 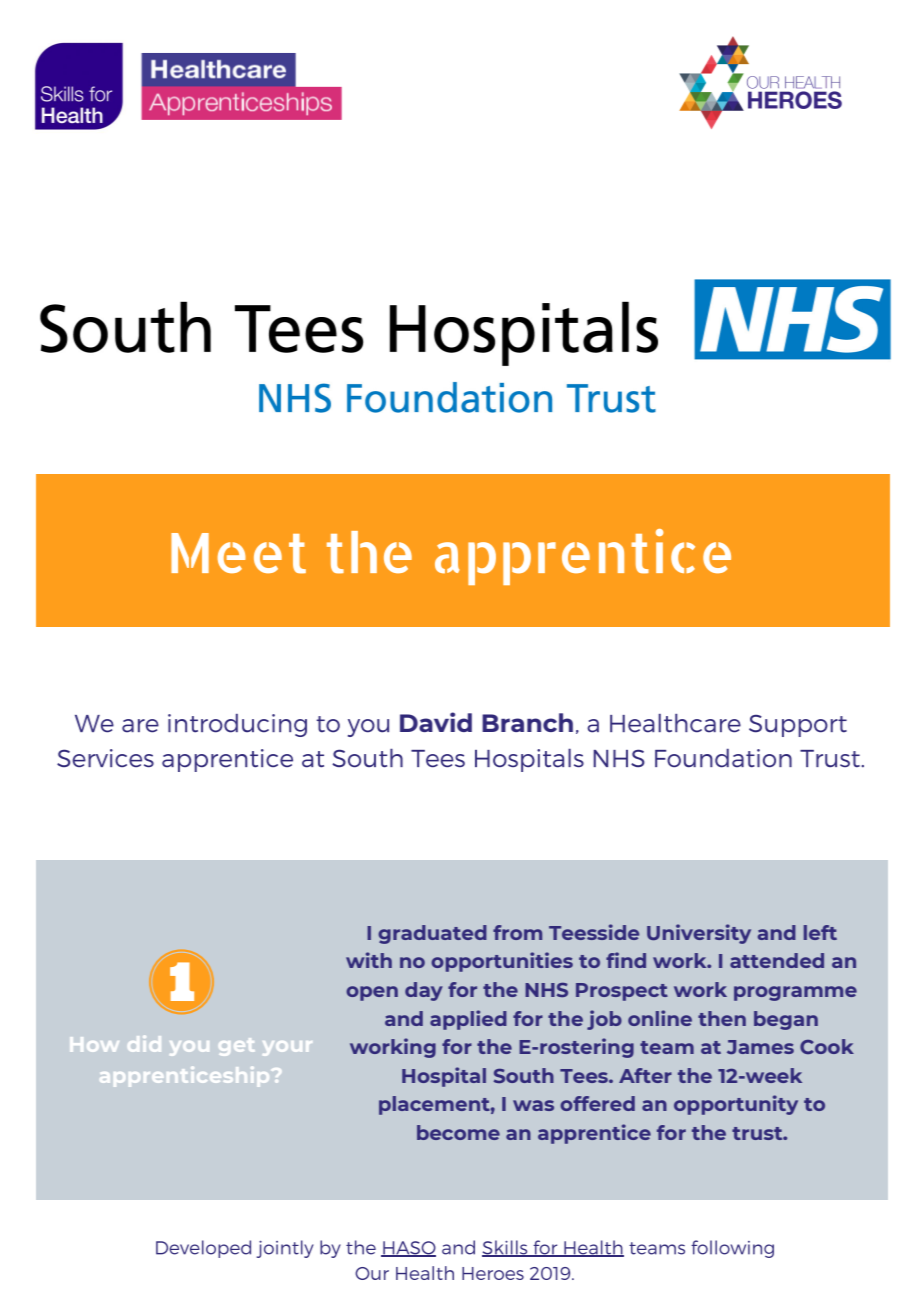 I want to click on Meet, so click(x=238, y=553).
